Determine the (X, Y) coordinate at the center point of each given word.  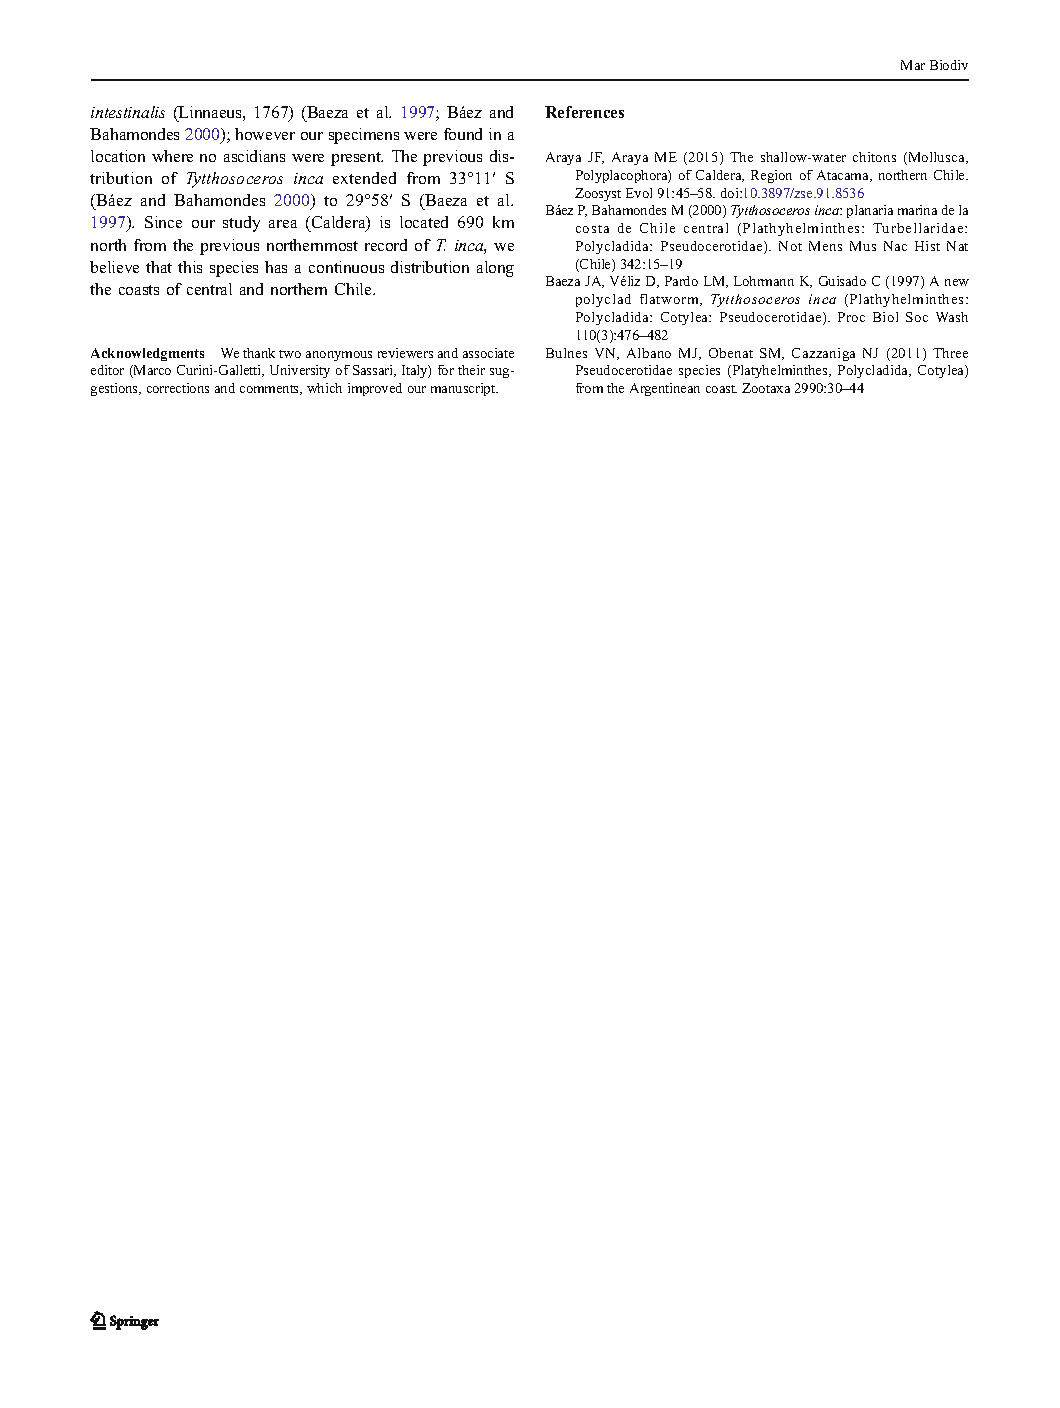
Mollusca (937, 158)
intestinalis (128, 112)
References (584, 112)
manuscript (464, 389)
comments (271, 390)
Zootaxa (766, 388)
